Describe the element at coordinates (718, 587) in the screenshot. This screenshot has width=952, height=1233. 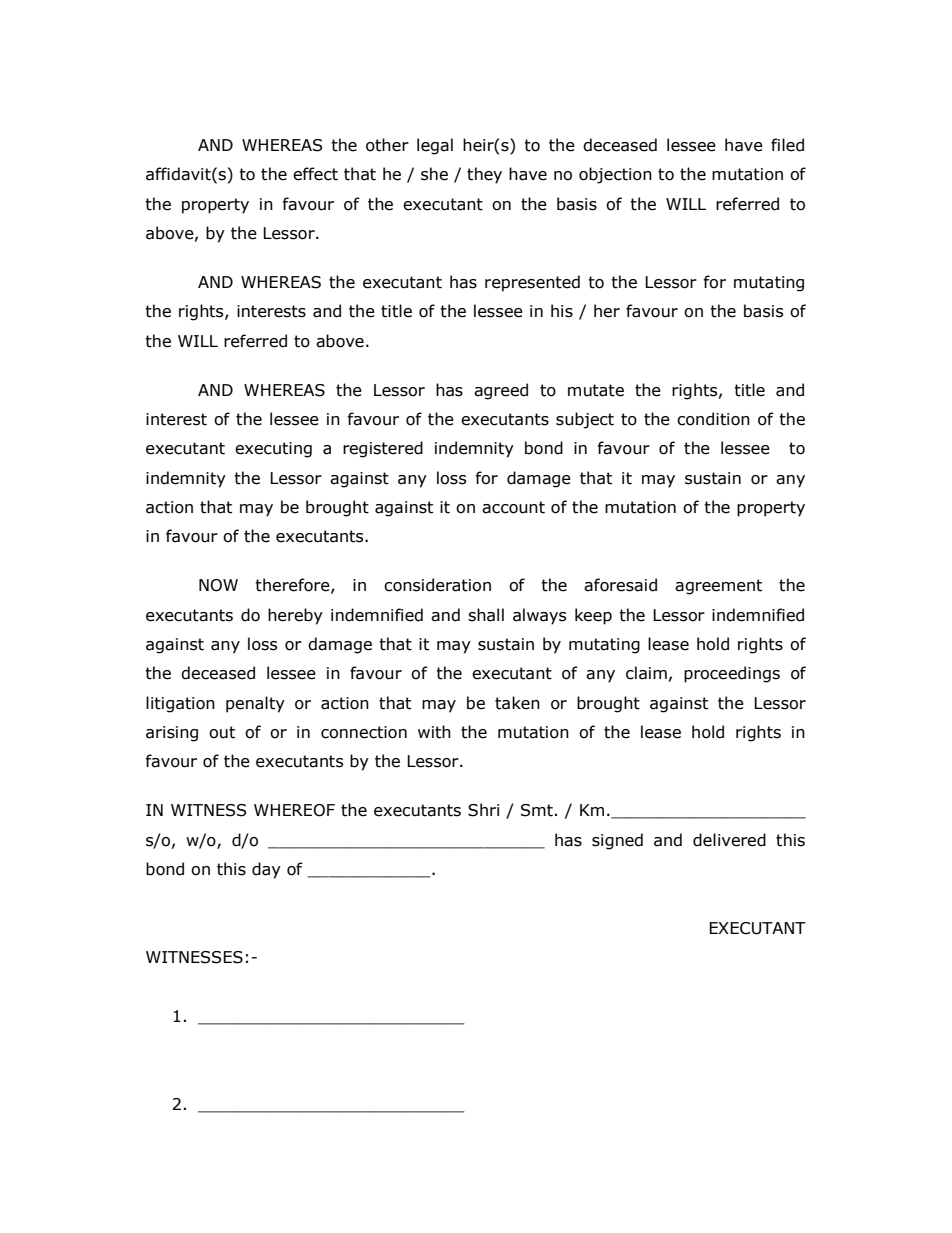
I see `agreement` at that location.
